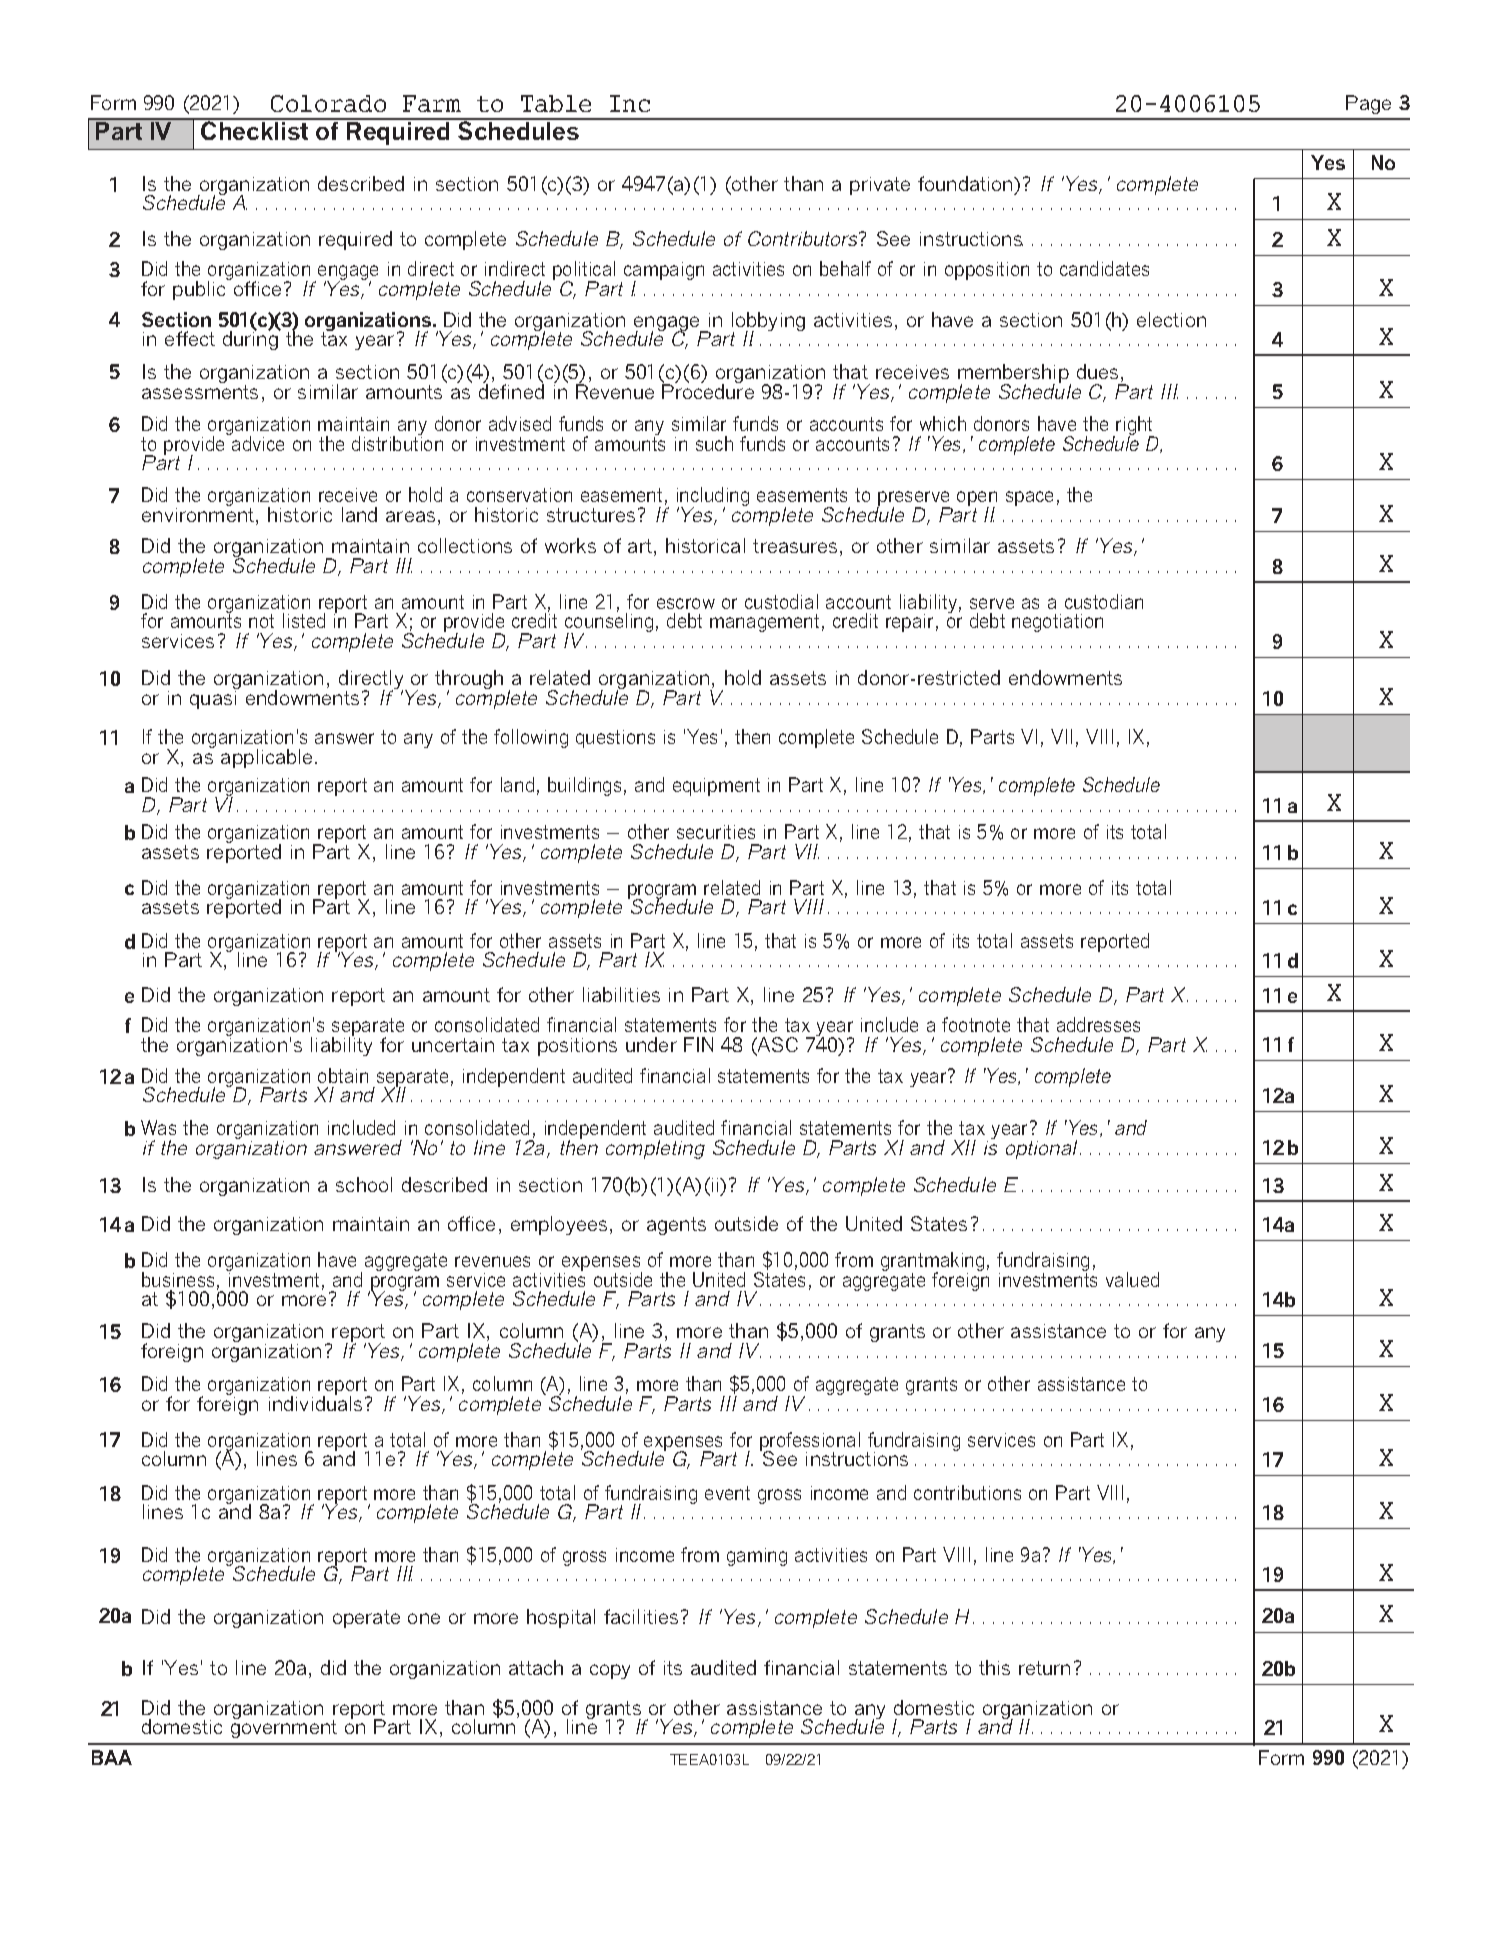 Image resolution: width=1498 pixels, height=1938 pixels. Describe the element at coordinates (364, 1184) in the document. I see `school` at that location.
